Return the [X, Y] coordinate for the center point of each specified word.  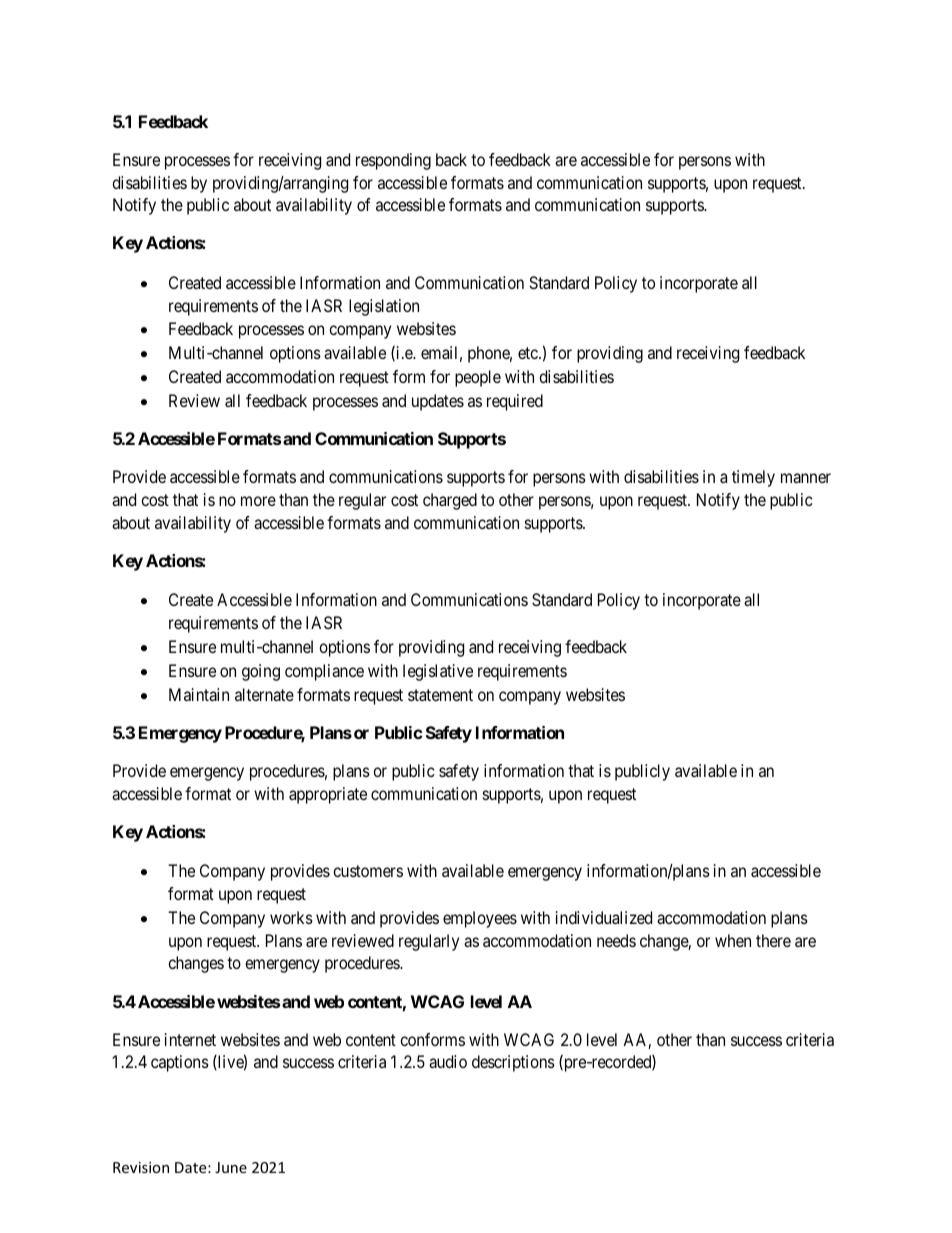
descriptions [513, 1063]
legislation [384, 307]
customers [368, 871]
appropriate [328, 795]
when [733, 940]
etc [529, 353]
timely [753, 478]
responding [393, 161]
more [258, 501]
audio [448, 1061]
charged [450, 501]
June [231, 1167]
